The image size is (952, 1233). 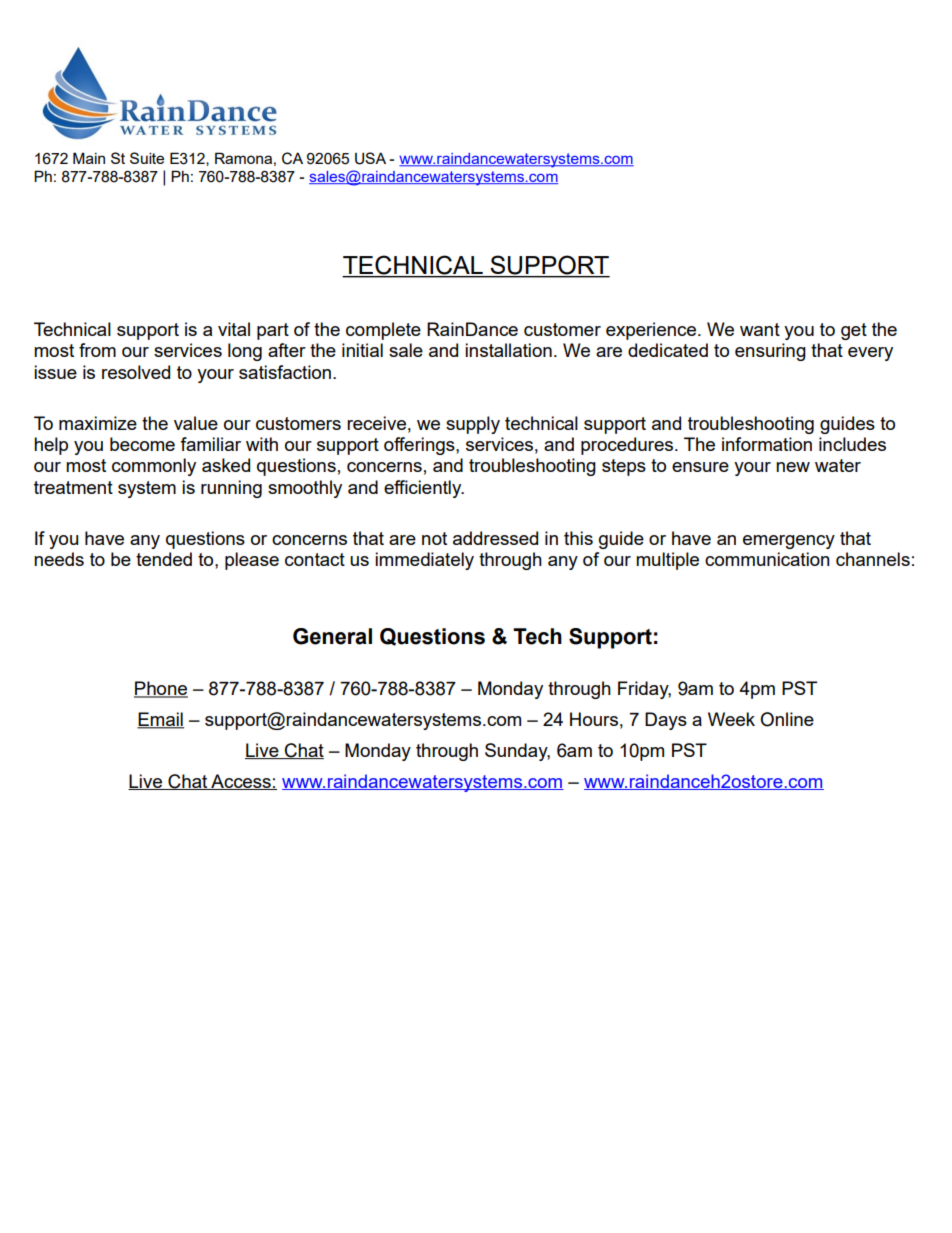 What do you see at coordinates (234, 329) in the screenshot?
I see `vital` at bounding box center [234, 329].
